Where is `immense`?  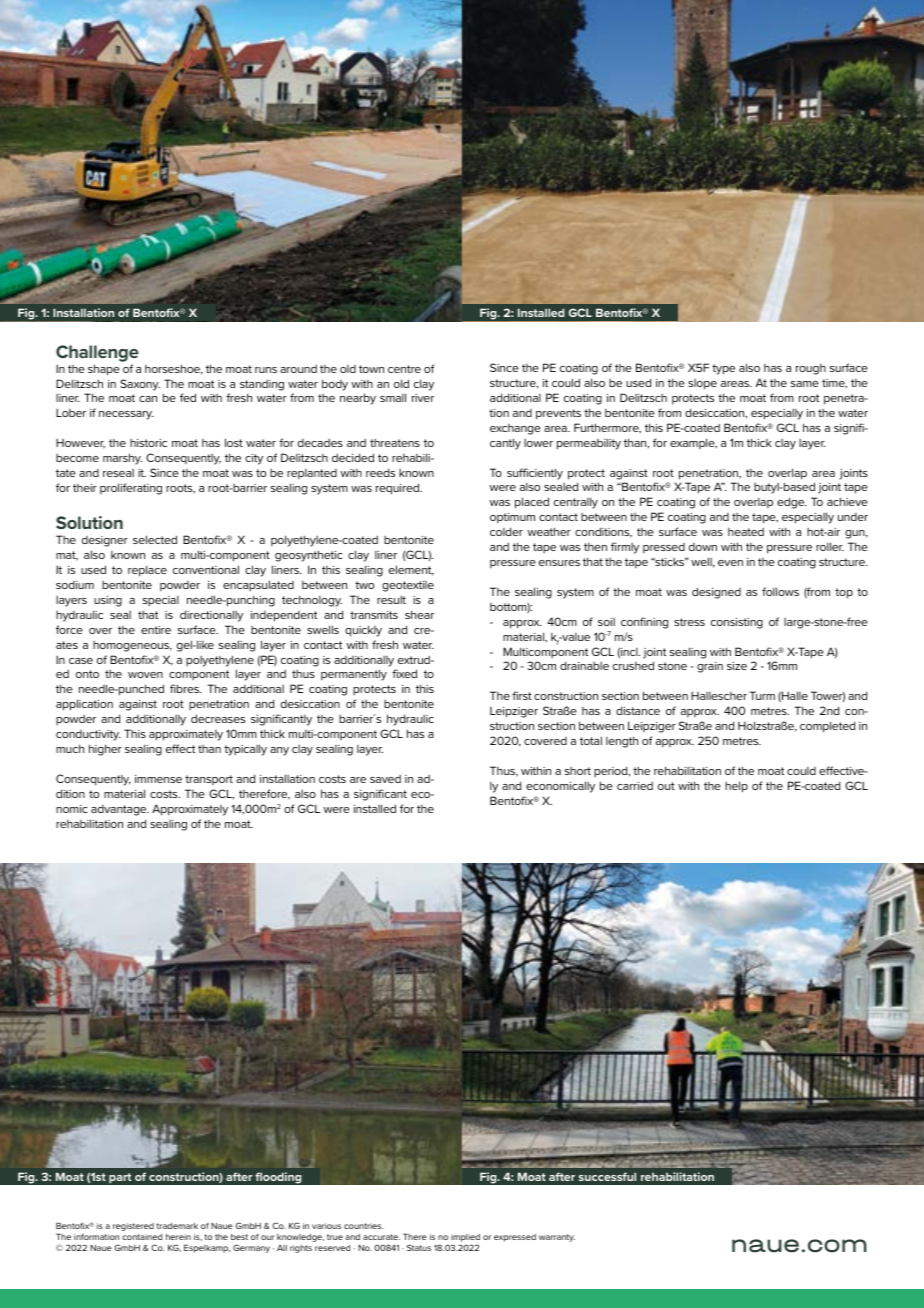 immense is located at coordinates (158, 779).
